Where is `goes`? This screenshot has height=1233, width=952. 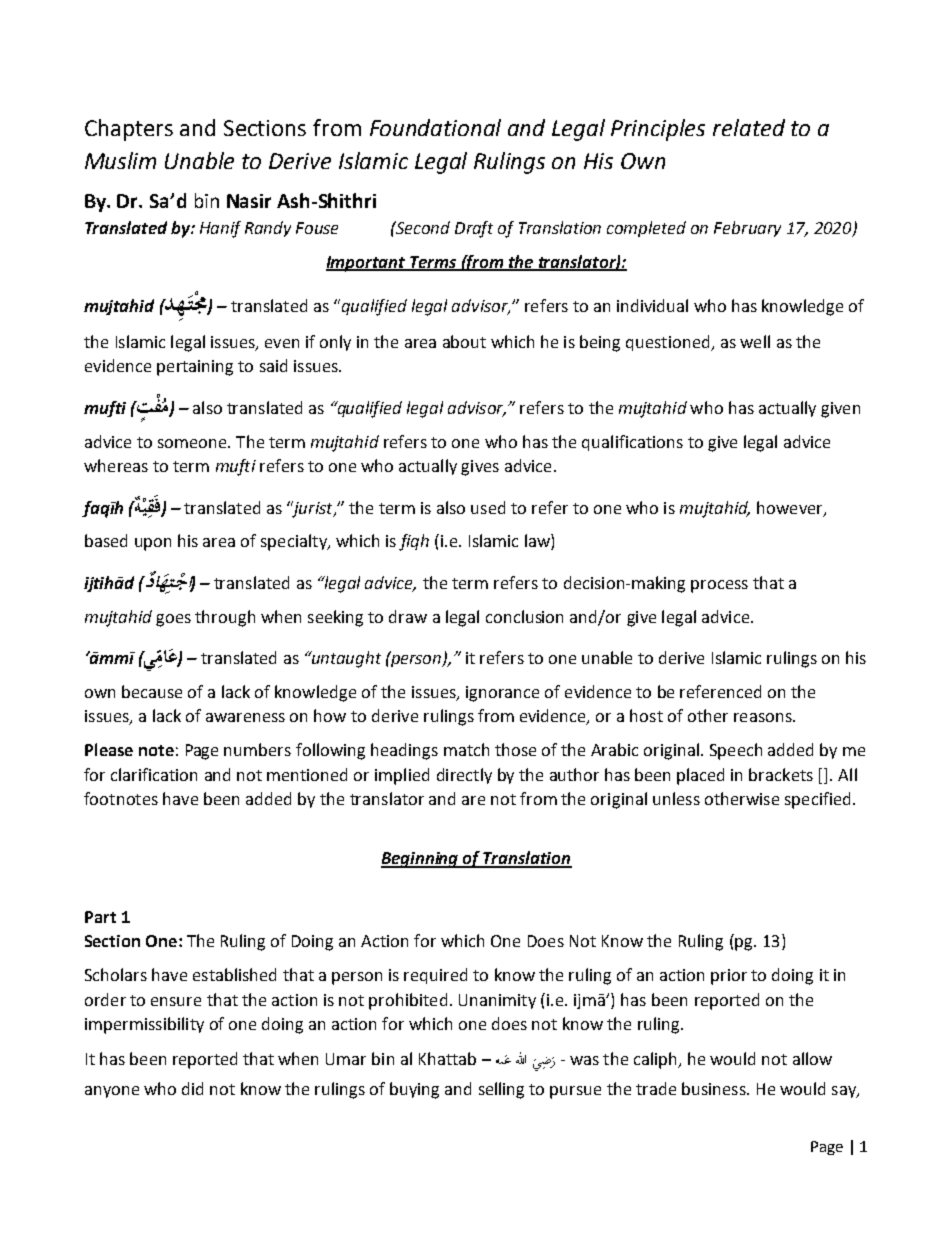 goes is located at coordinates (173, 620).
